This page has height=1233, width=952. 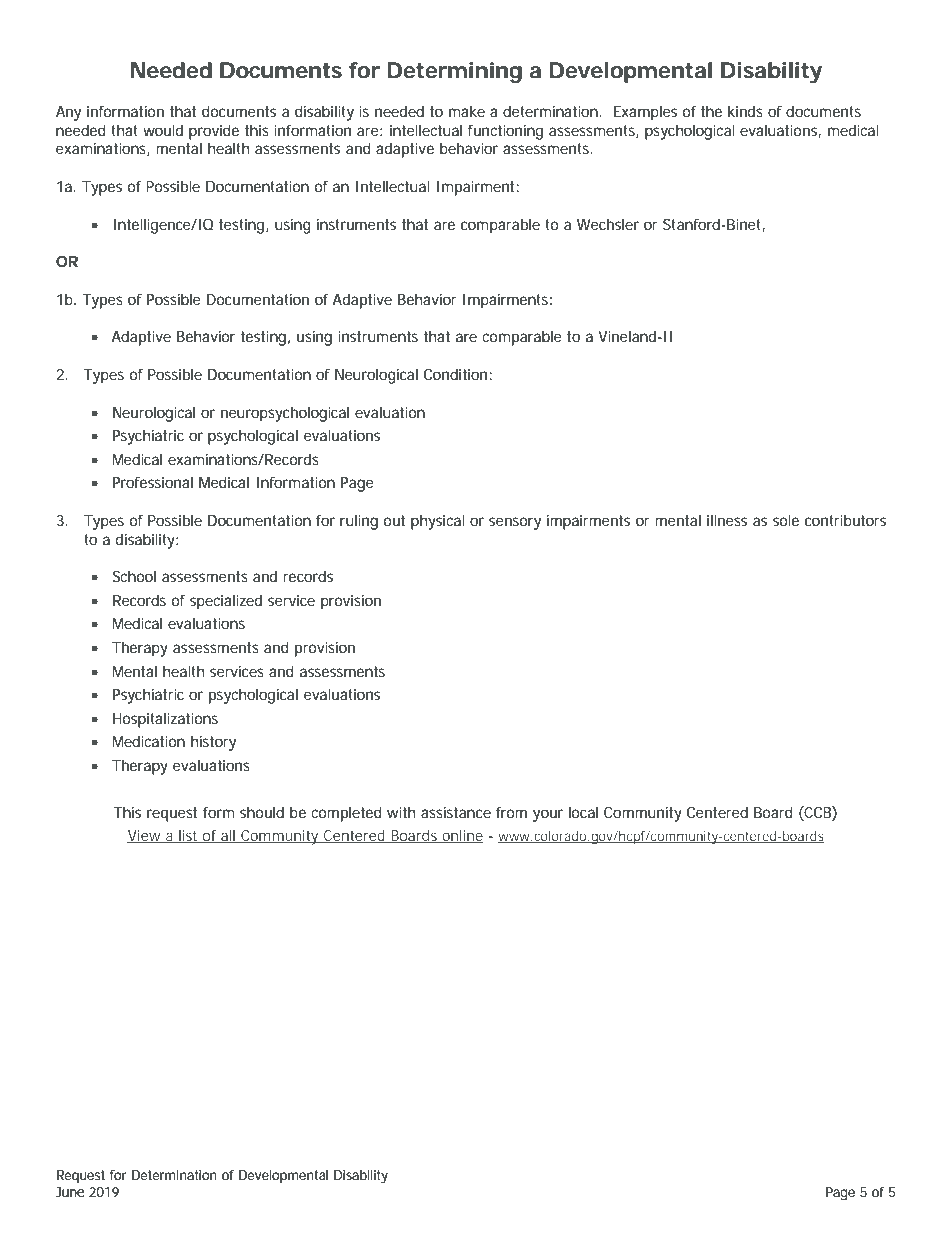 I want to click on specialized, so click(x=226, y=602).
